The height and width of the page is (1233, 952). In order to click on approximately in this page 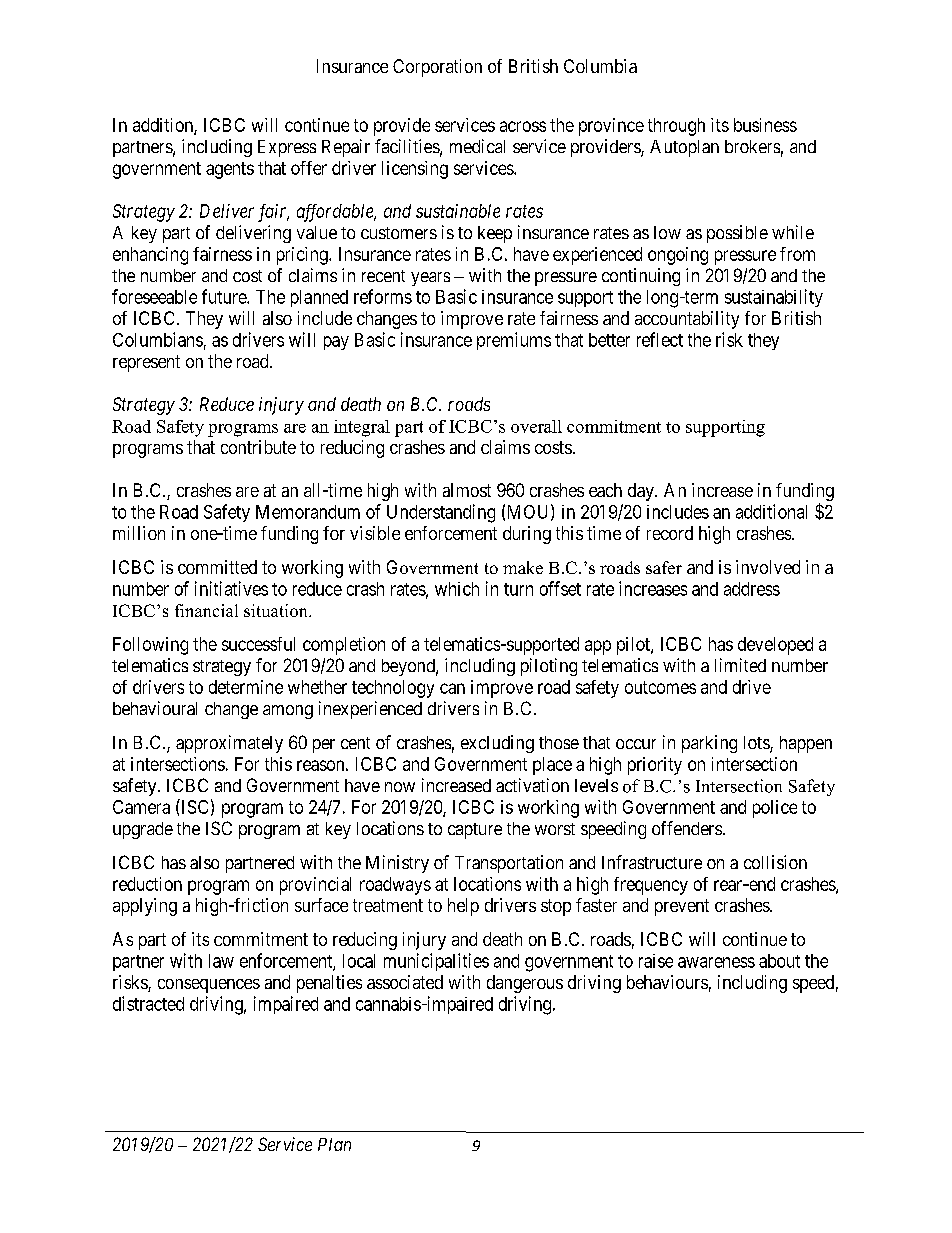, I will do `click(229, 744)`.
